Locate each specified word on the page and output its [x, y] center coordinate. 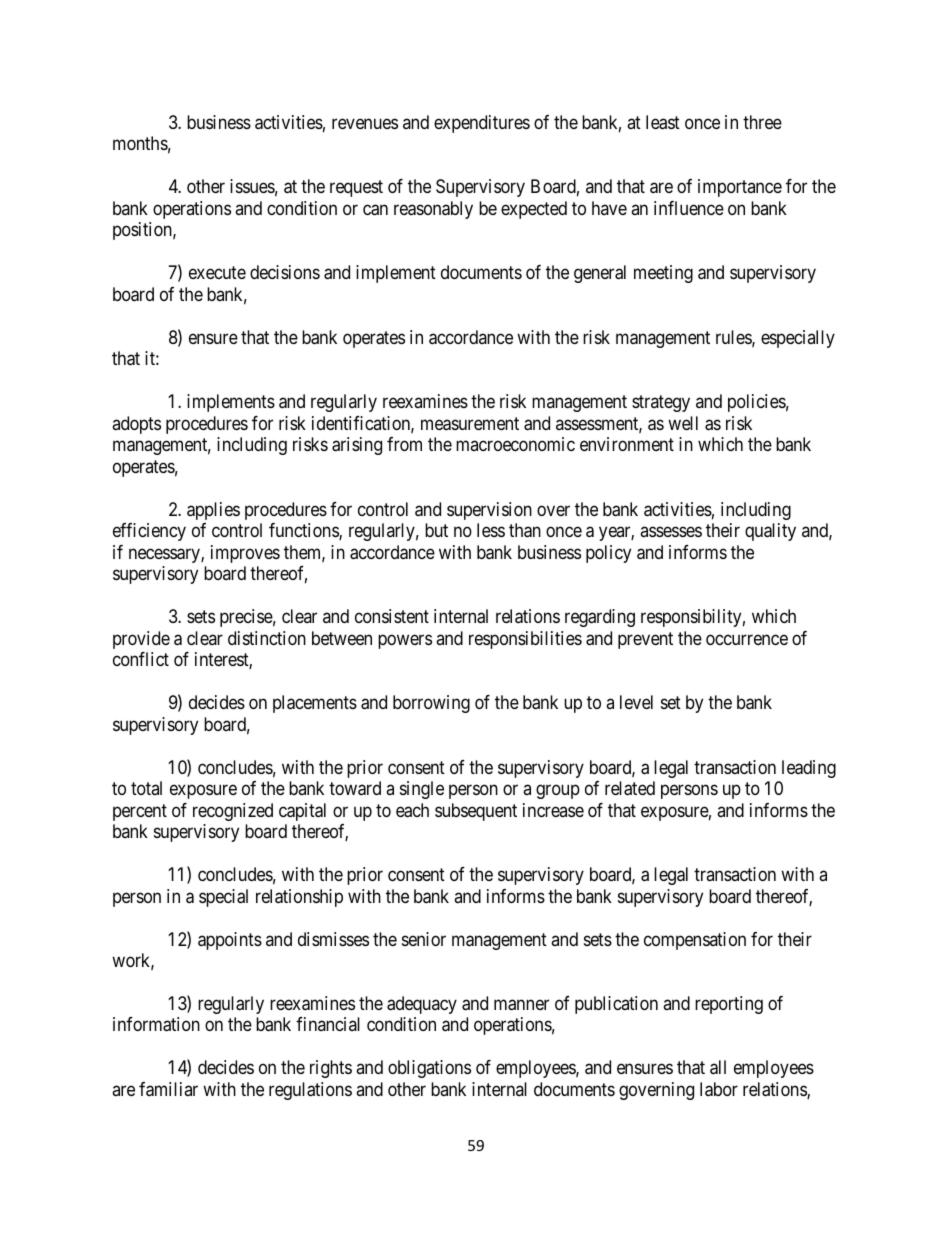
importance [740, 188]
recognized [233, 812]
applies [213, 511]
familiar [168, 1089]
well [683, 423]
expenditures [482, 124]
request [356, 189]
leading [809, 769]
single [422, 790]
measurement [470, 424]
